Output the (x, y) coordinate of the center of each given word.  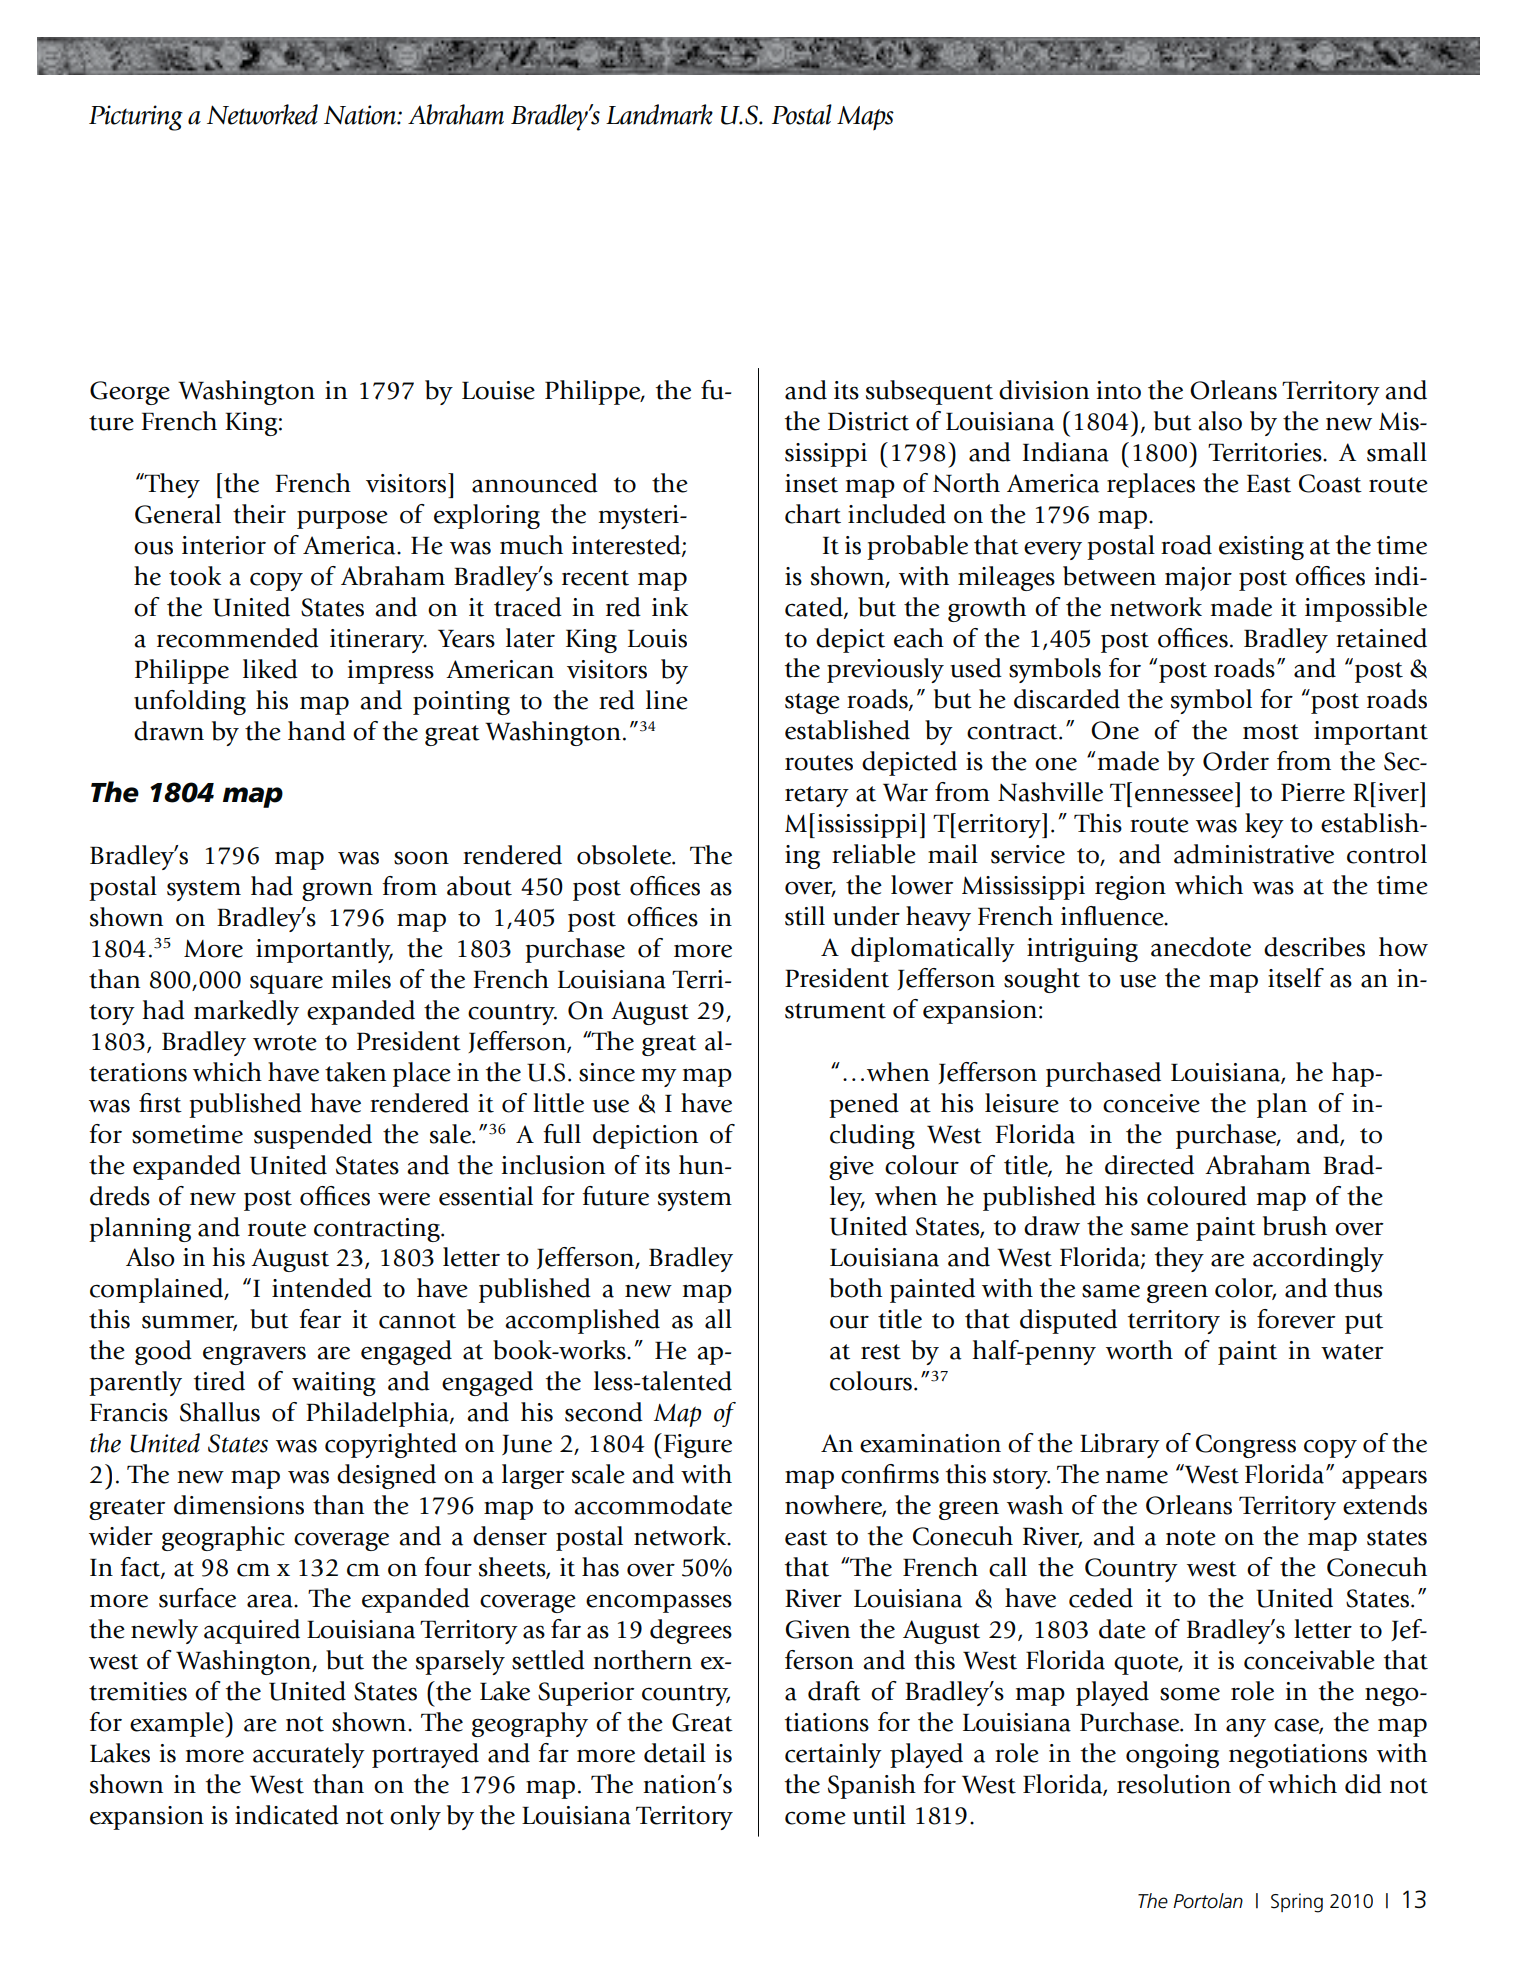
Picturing (136, 118)
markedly (246, 1012)
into (1119, 390)
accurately (309, 1755)
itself (1296, 978)
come (815, 1818)
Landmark (659, 114)
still (805, 916)
